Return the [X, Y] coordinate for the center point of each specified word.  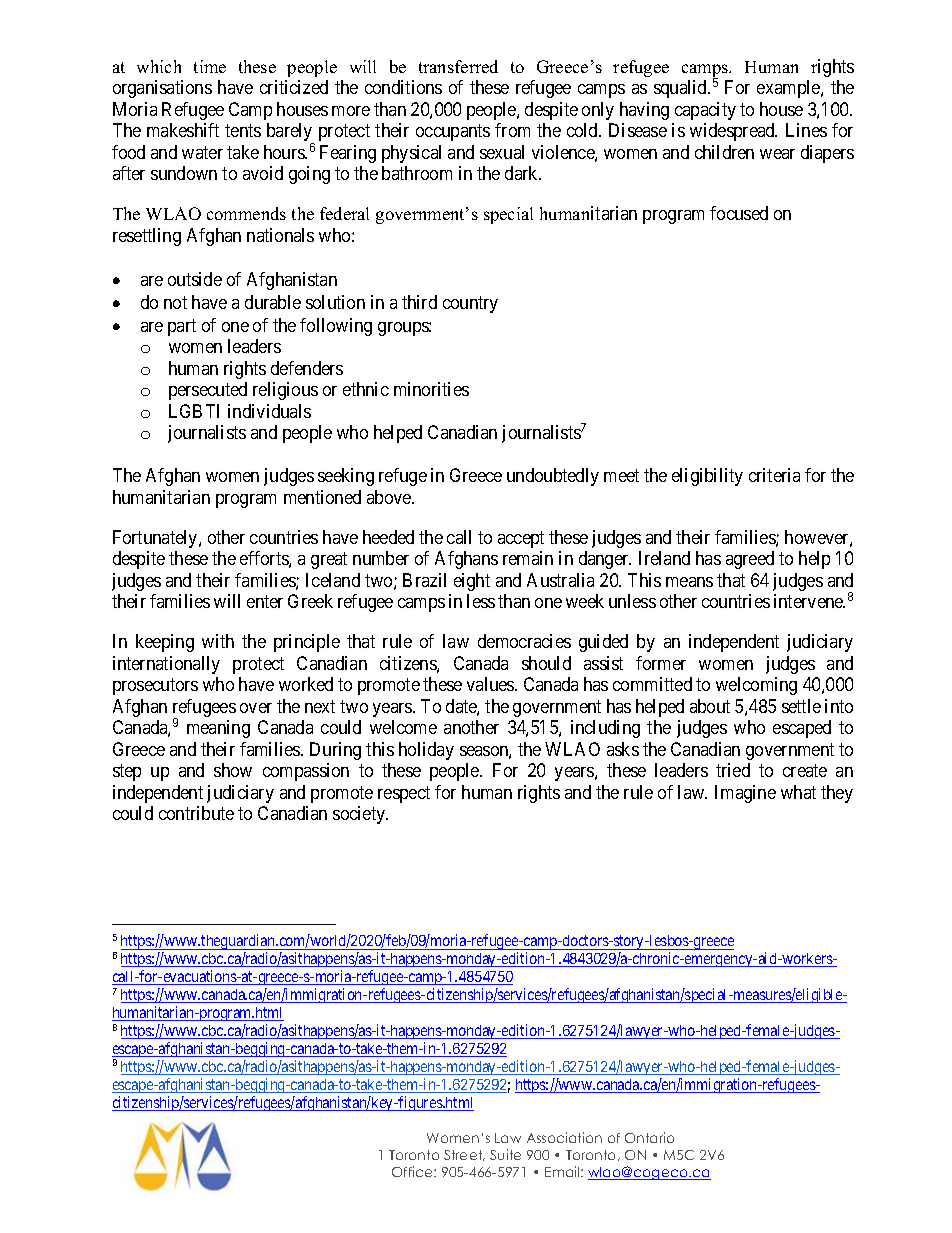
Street [464, 1155]
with [218, 641]
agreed [750, 560]
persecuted [208, 391]
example [789, 89]
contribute [196, 813]
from [512, 130]
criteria [774, 475]
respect [404, 794]
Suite [505, 1154]
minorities [431, 389]
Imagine [745, 794]
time [210, 66]
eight [472, 582]
